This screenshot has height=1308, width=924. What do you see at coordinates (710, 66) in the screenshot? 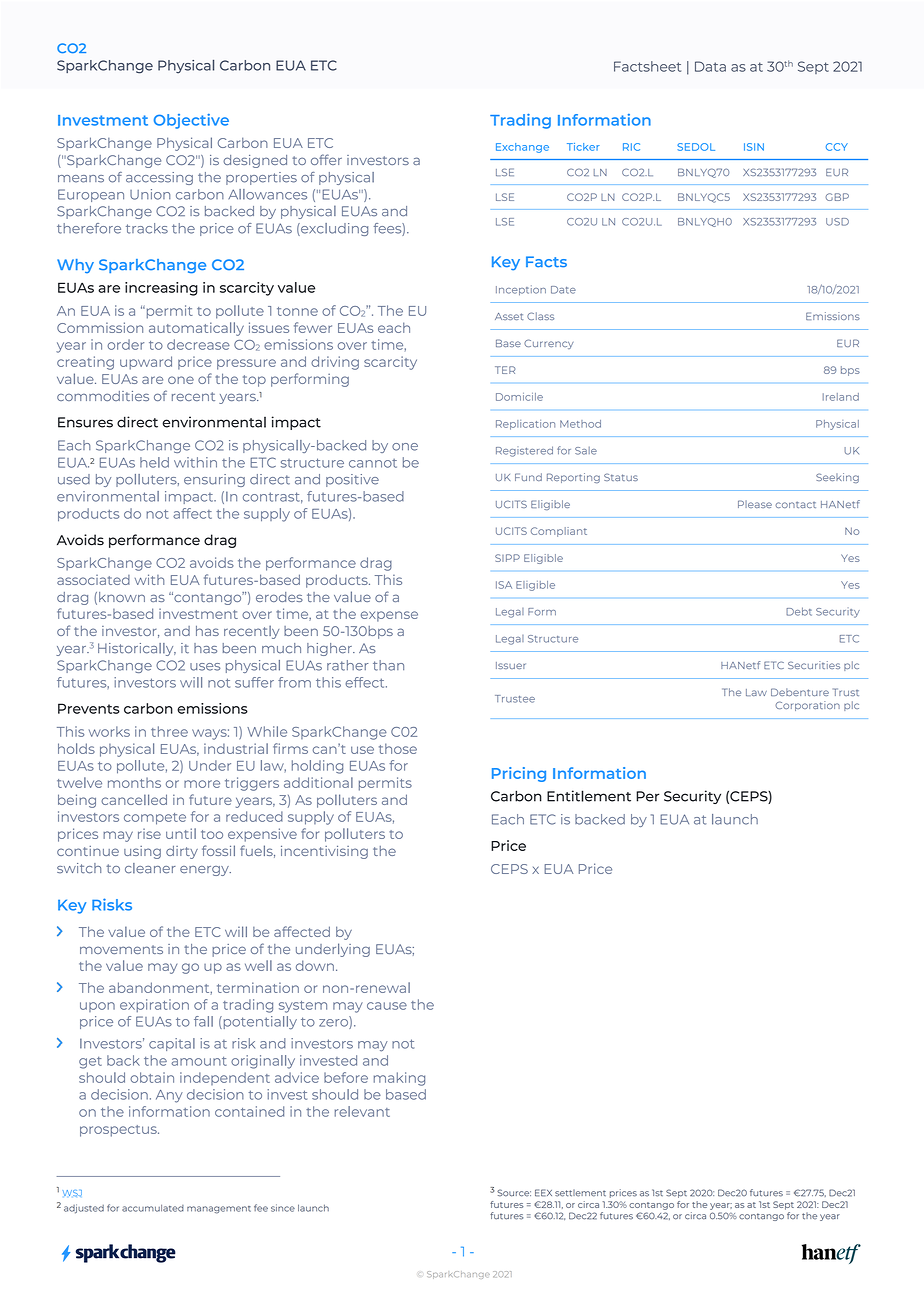
I see `Data` at bounding box center [710, 66].
